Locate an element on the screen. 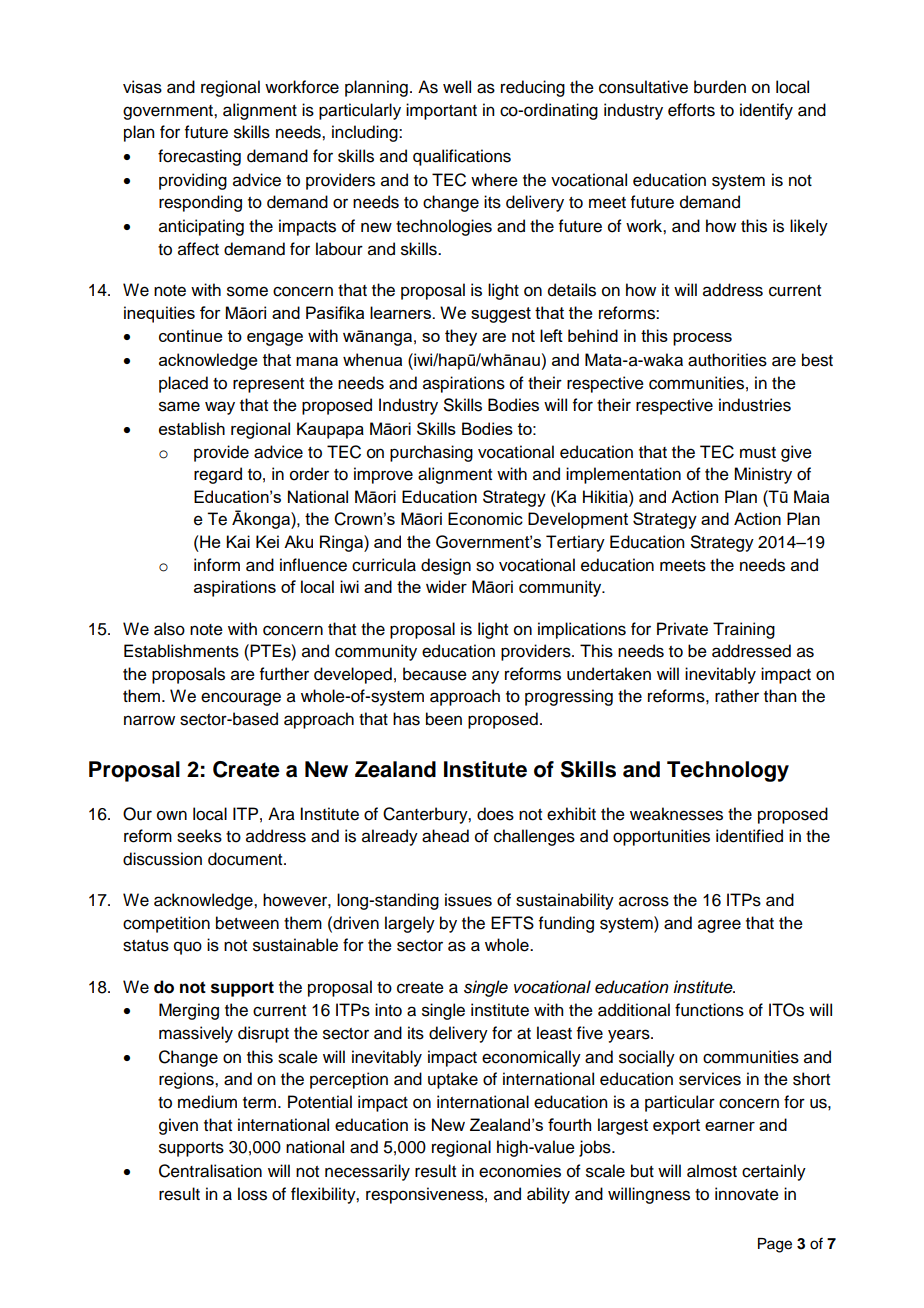  industries is located at coordinates (755, 405).
